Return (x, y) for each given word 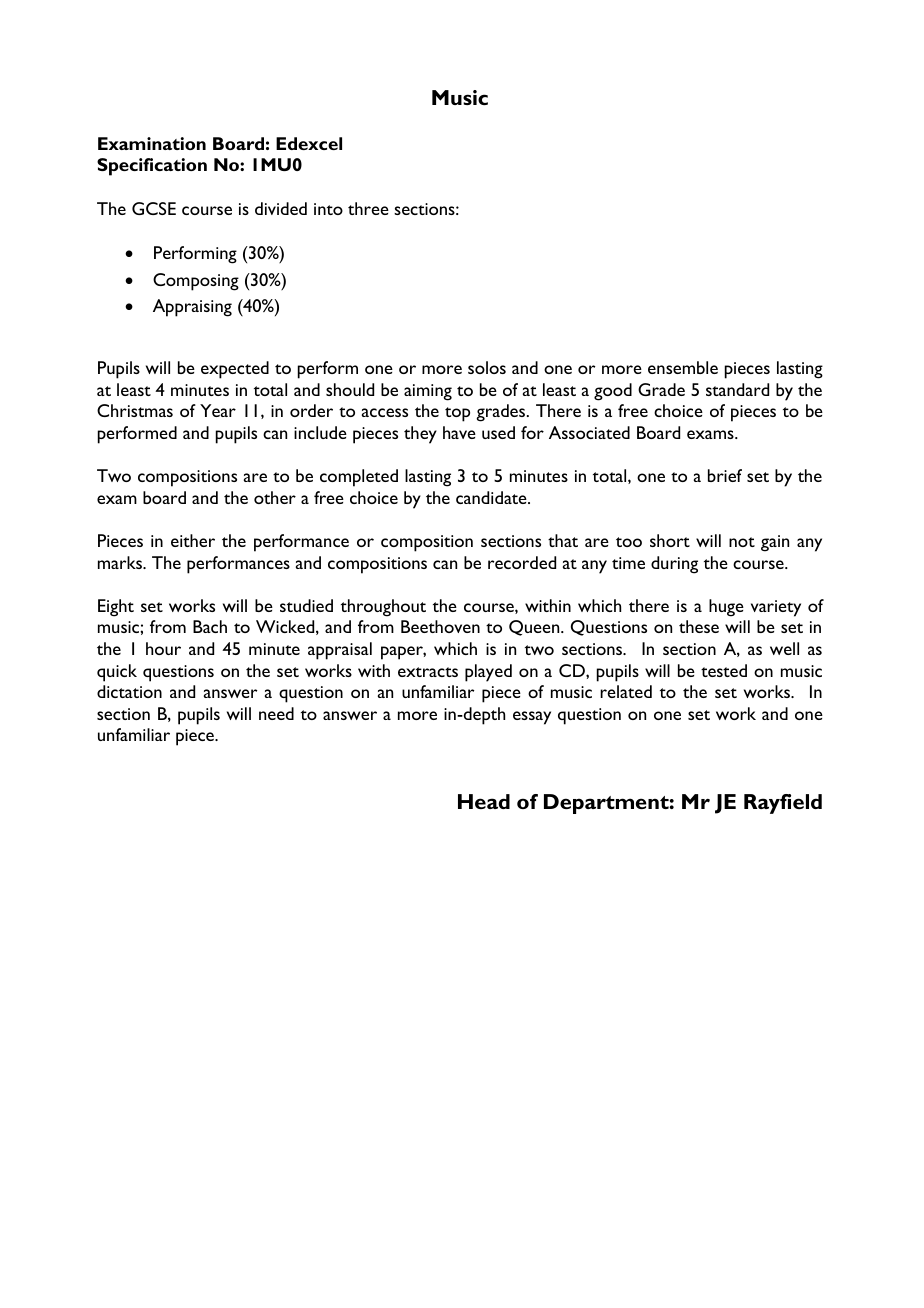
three (368, 208)
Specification (152, 167)
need (276, 713)
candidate (492, 497)
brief (725, 475)
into (328, 209)
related (626, 691)
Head (484, 801)
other (275, 497)
